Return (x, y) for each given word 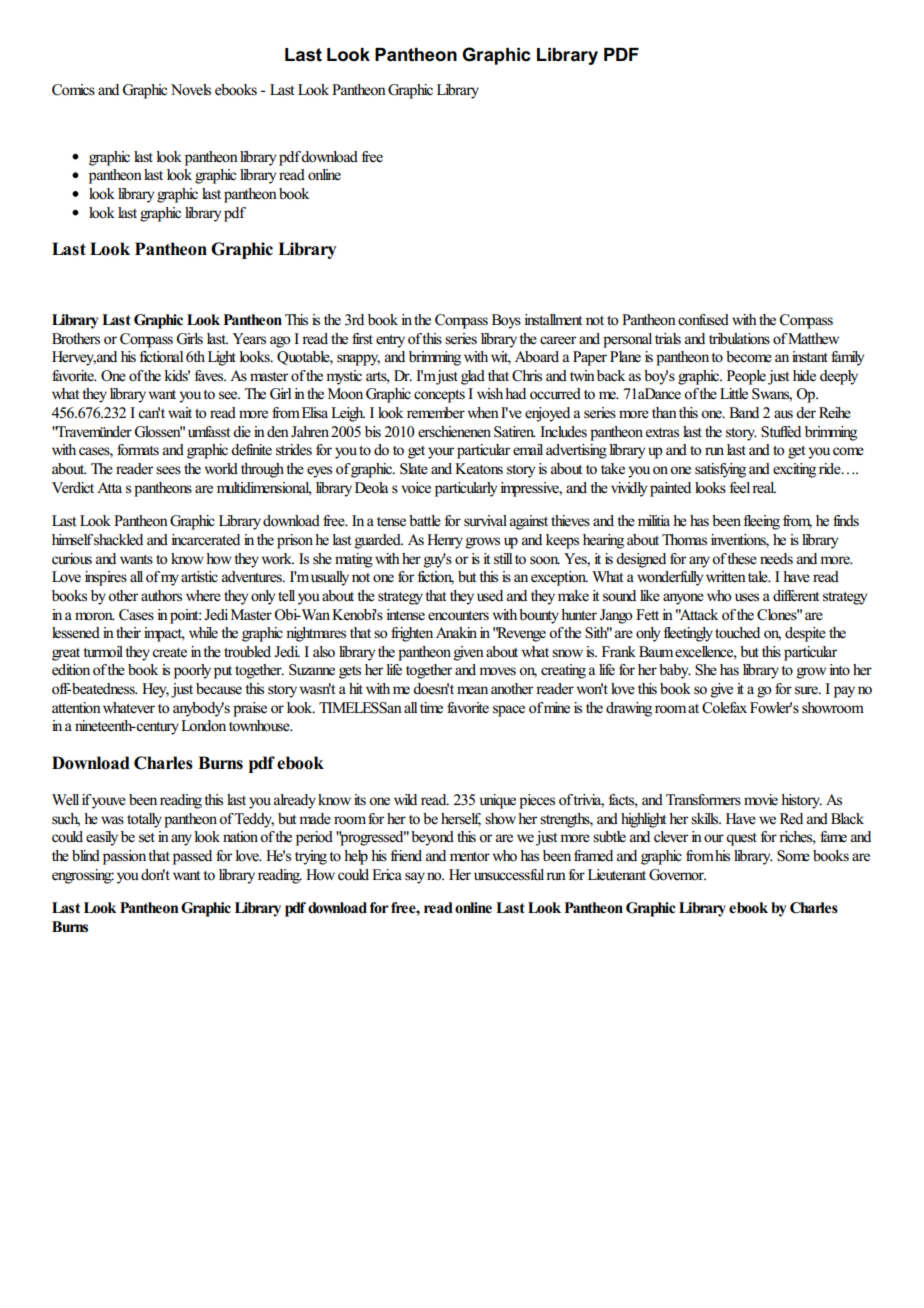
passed (192, 857)
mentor (470, 857)
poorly (192, 671)
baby (675, 671)
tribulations (739, 339)
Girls (189, 339)
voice (416, 488)
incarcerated (205, 540)
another (512, 689)
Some (793, 856)
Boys (506, 321)
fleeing (762, 522)
